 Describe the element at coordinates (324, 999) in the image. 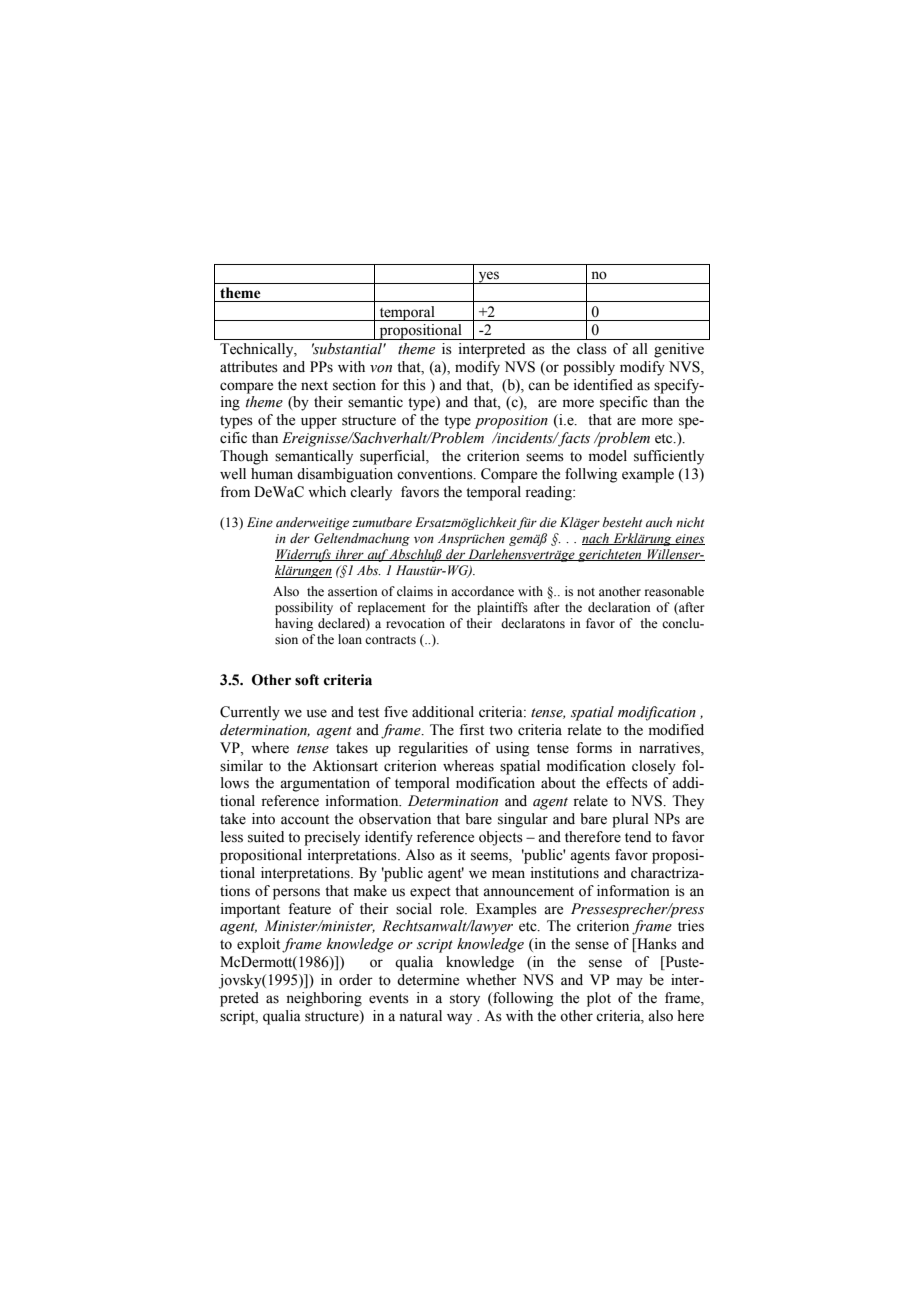

I see `neighboring` at that location.
